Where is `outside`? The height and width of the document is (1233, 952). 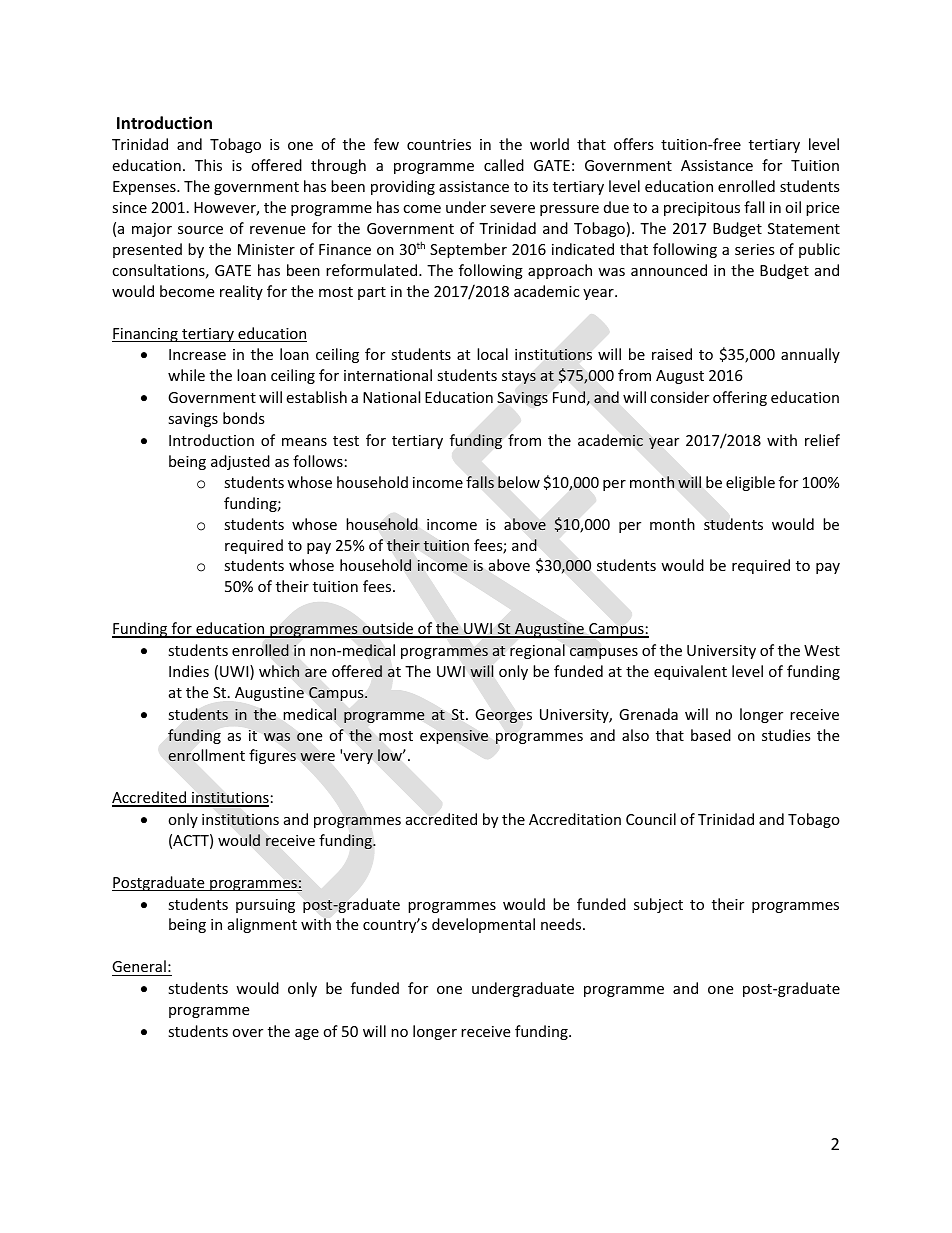
outside is located at coordinates (388, 629).
